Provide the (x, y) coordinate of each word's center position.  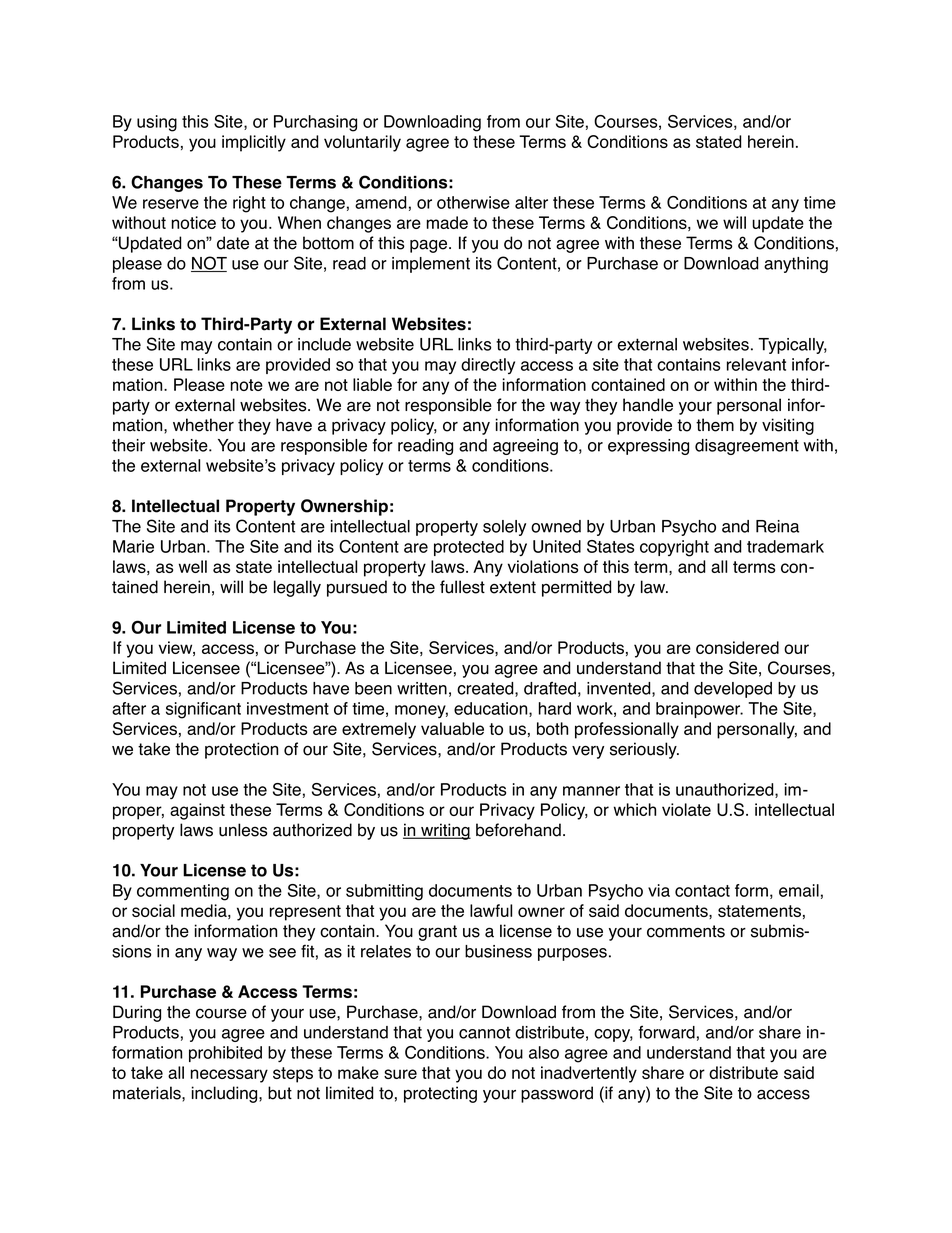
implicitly (254, 143)
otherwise (473, 202)
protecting (440, 1094)
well (193, 566)
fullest (462, 587)
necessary (229, 1076)
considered (737, 647)
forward (666, 1032)
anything (796, 265)
